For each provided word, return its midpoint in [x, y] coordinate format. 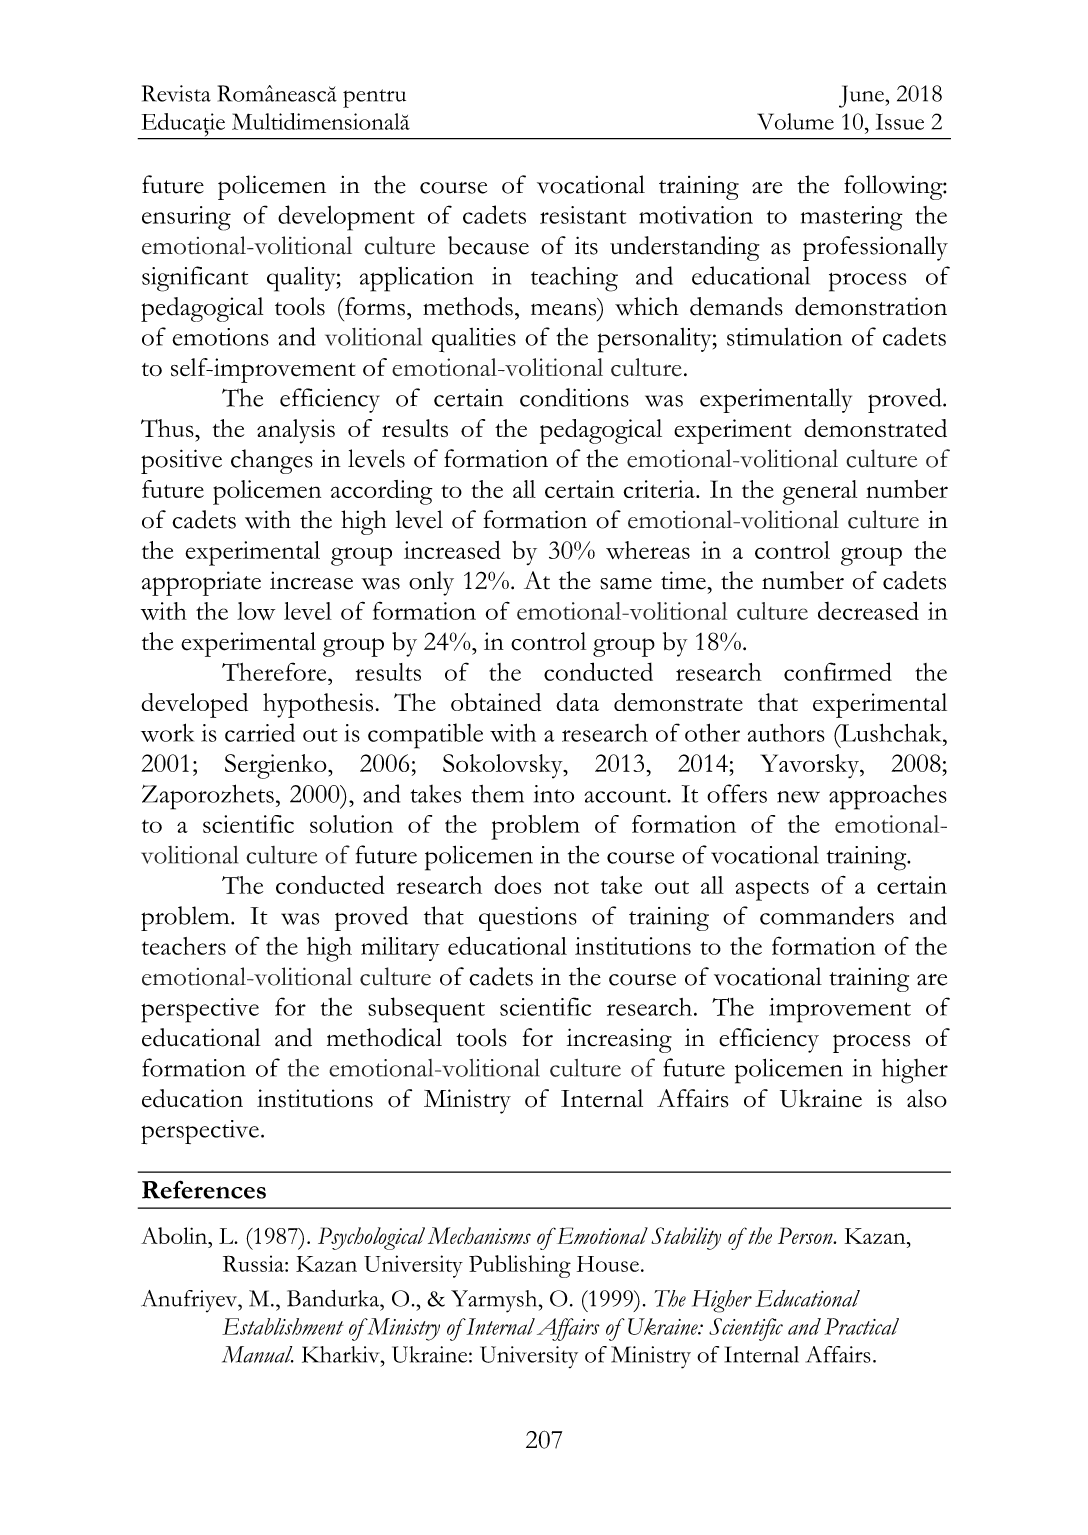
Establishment [283, 1326]
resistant [583, 215]
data [577, 702]
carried [260, 732]
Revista [176, 93]
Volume [795, 121]
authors [786, 733]
